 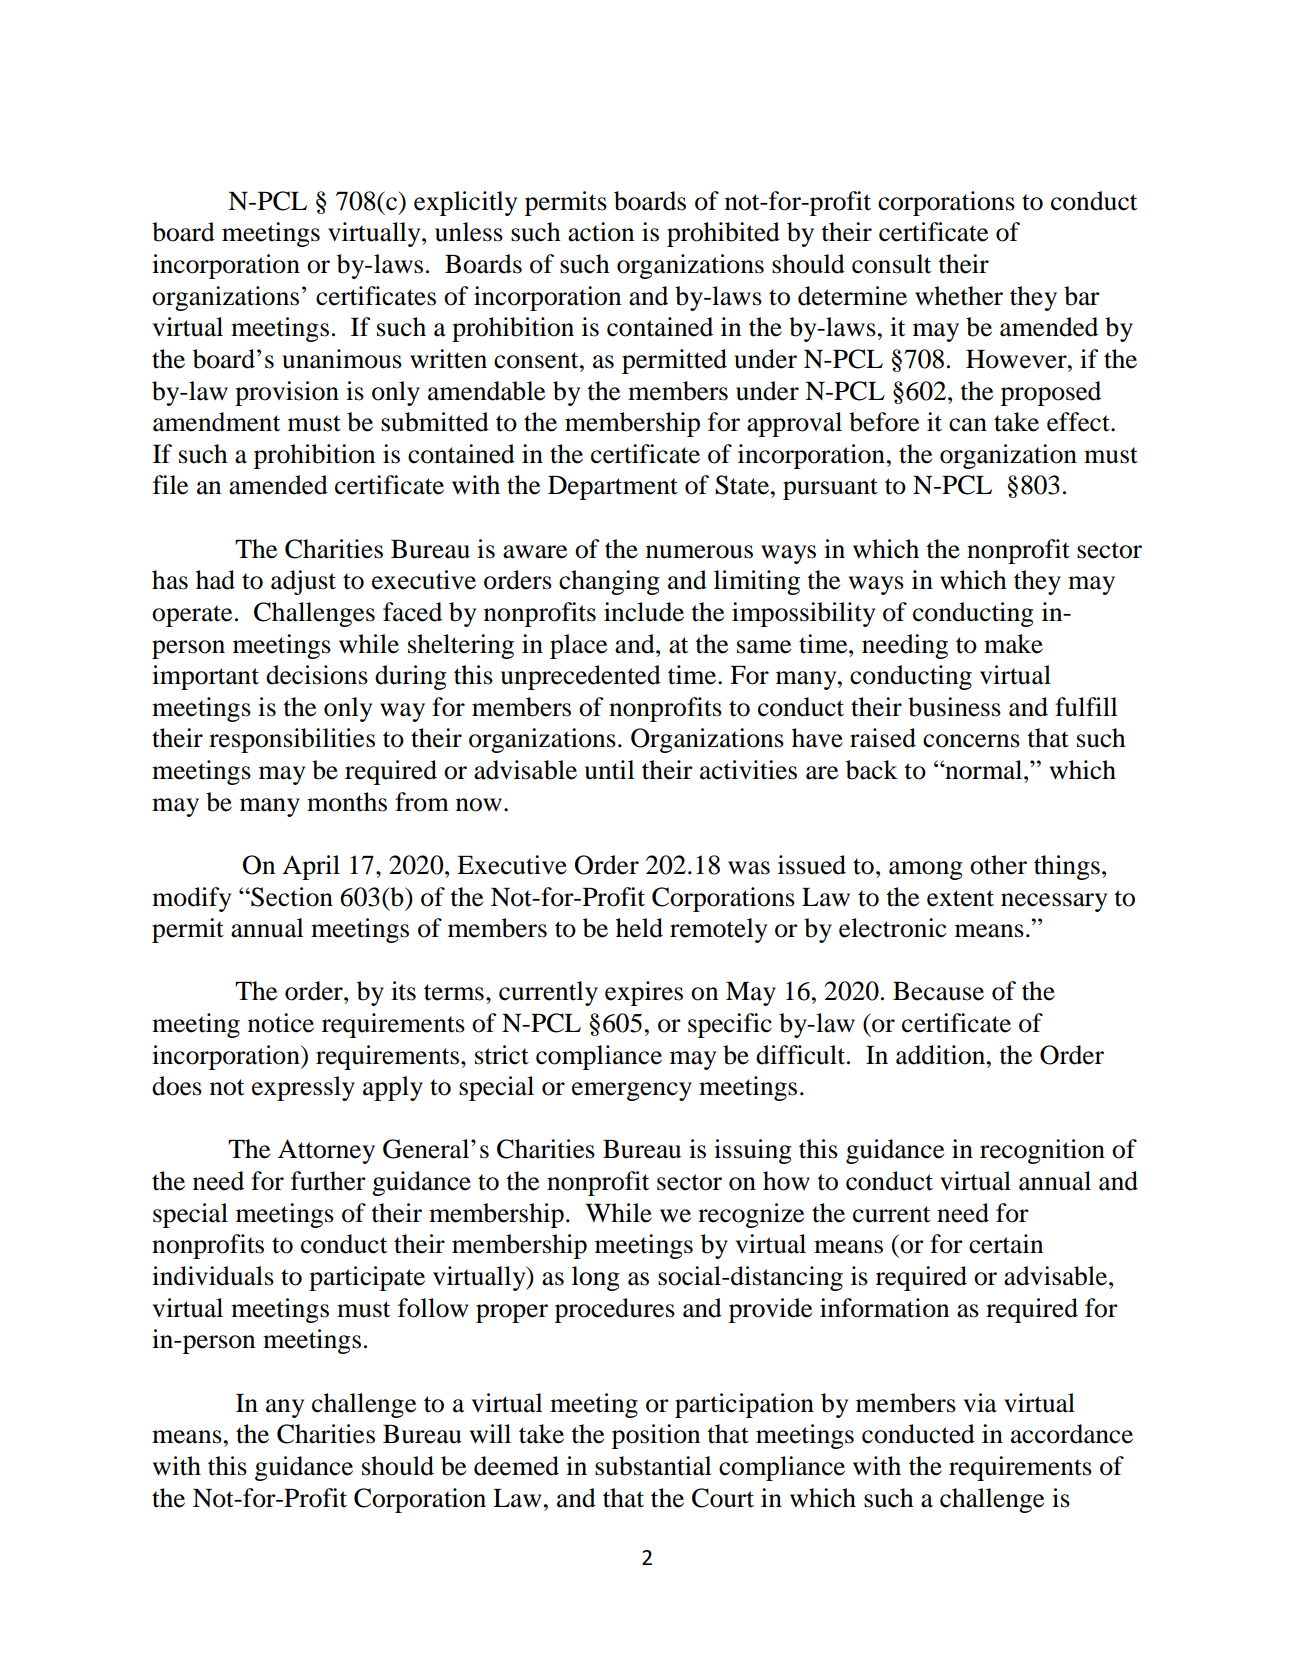 I want to click on unanimous, so click(x=342, y=359).
